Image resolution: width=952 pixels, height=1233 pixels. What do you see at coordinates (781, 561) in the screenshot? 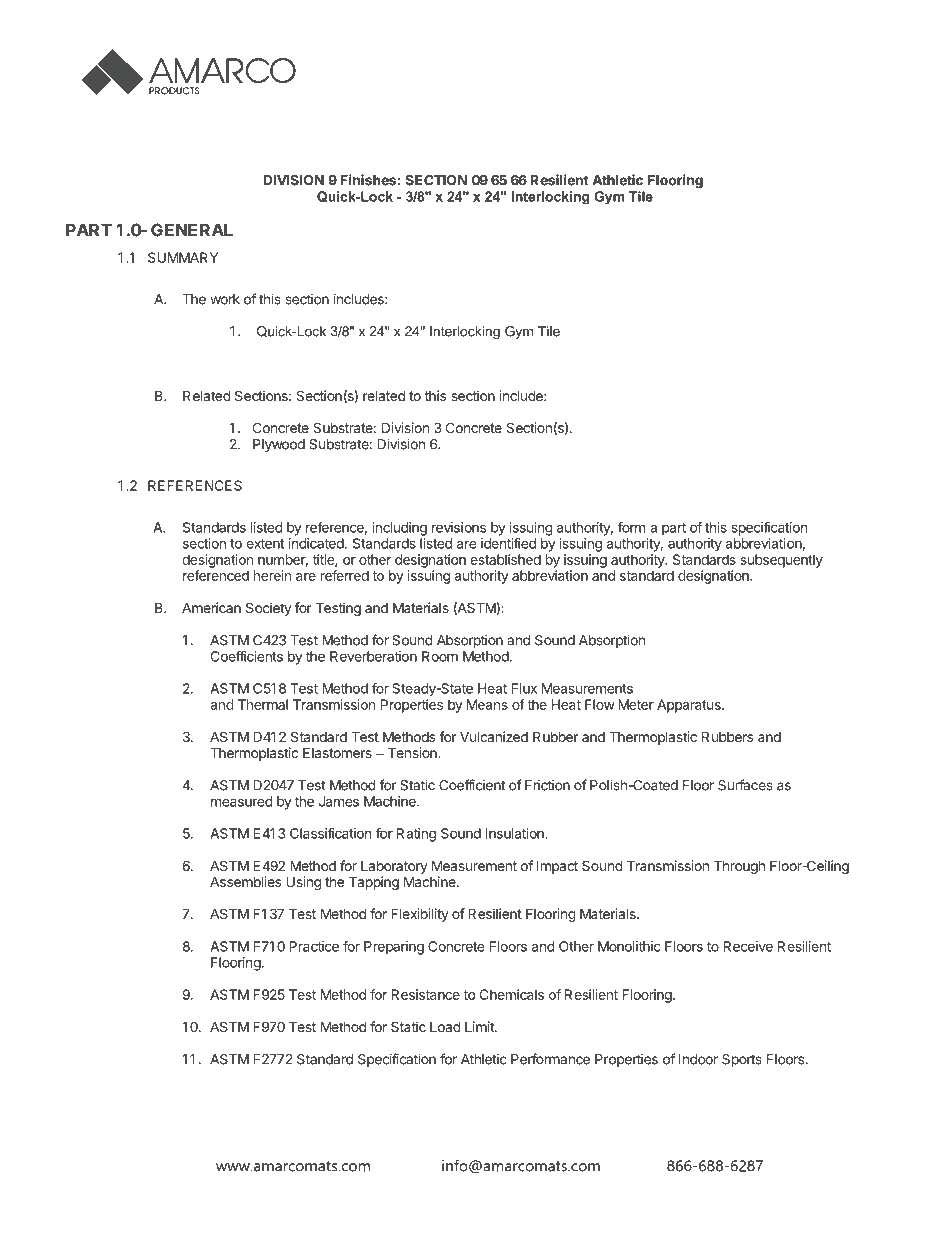
I see `subsequently` at bounding box center [781, 561].
